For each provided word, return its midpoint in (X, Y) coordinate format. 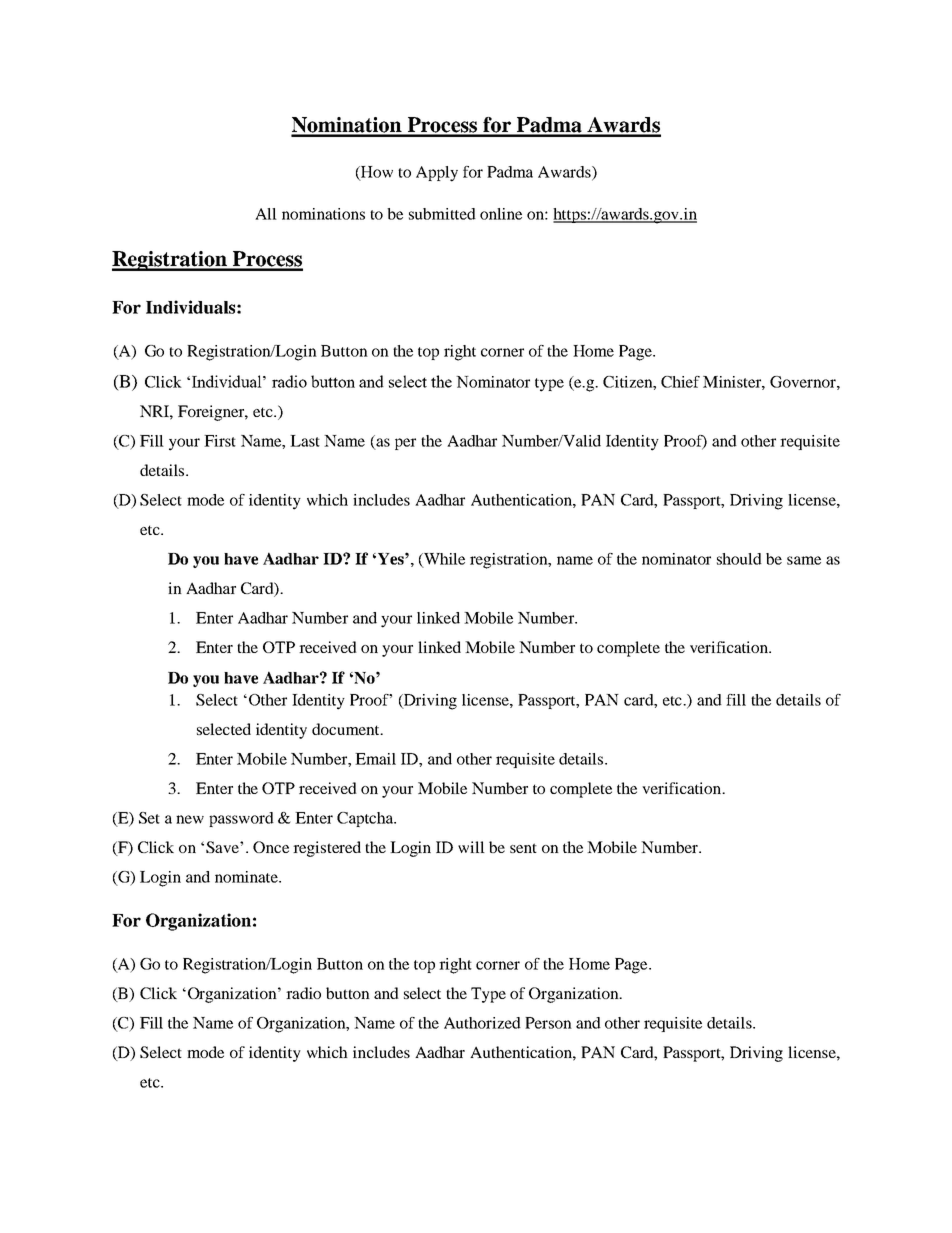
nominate (247, 877)
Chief (680, 382)
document (347, 729)
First (220, 441)
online (501, 214)
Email (375, 759)
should (739, 559)
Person (548, 1023)
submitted (442, 214)
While (443, 560)
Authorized (482, 1023)
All (266, 214)
